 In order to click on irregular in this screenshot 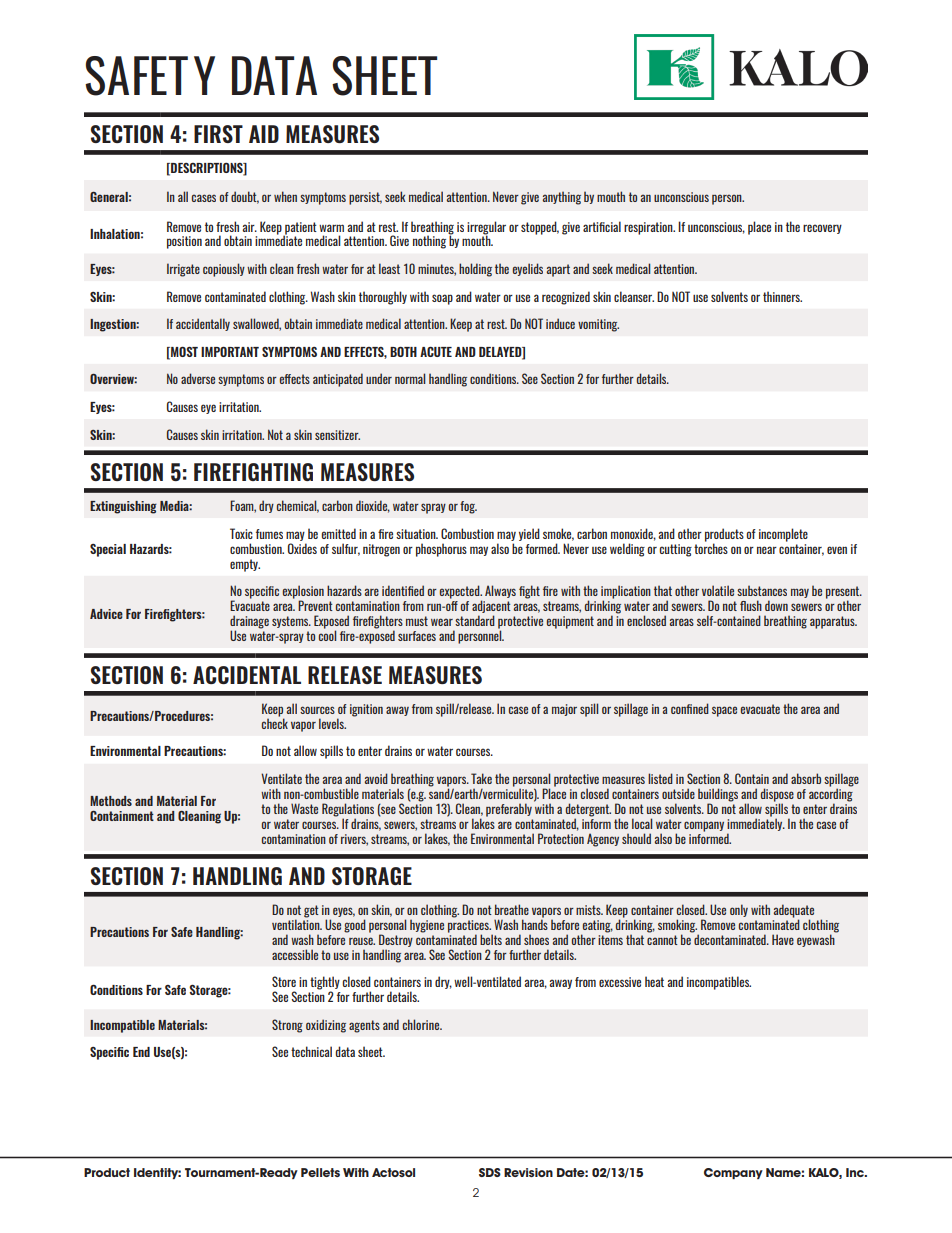, I will do `click(486, 228)`.
